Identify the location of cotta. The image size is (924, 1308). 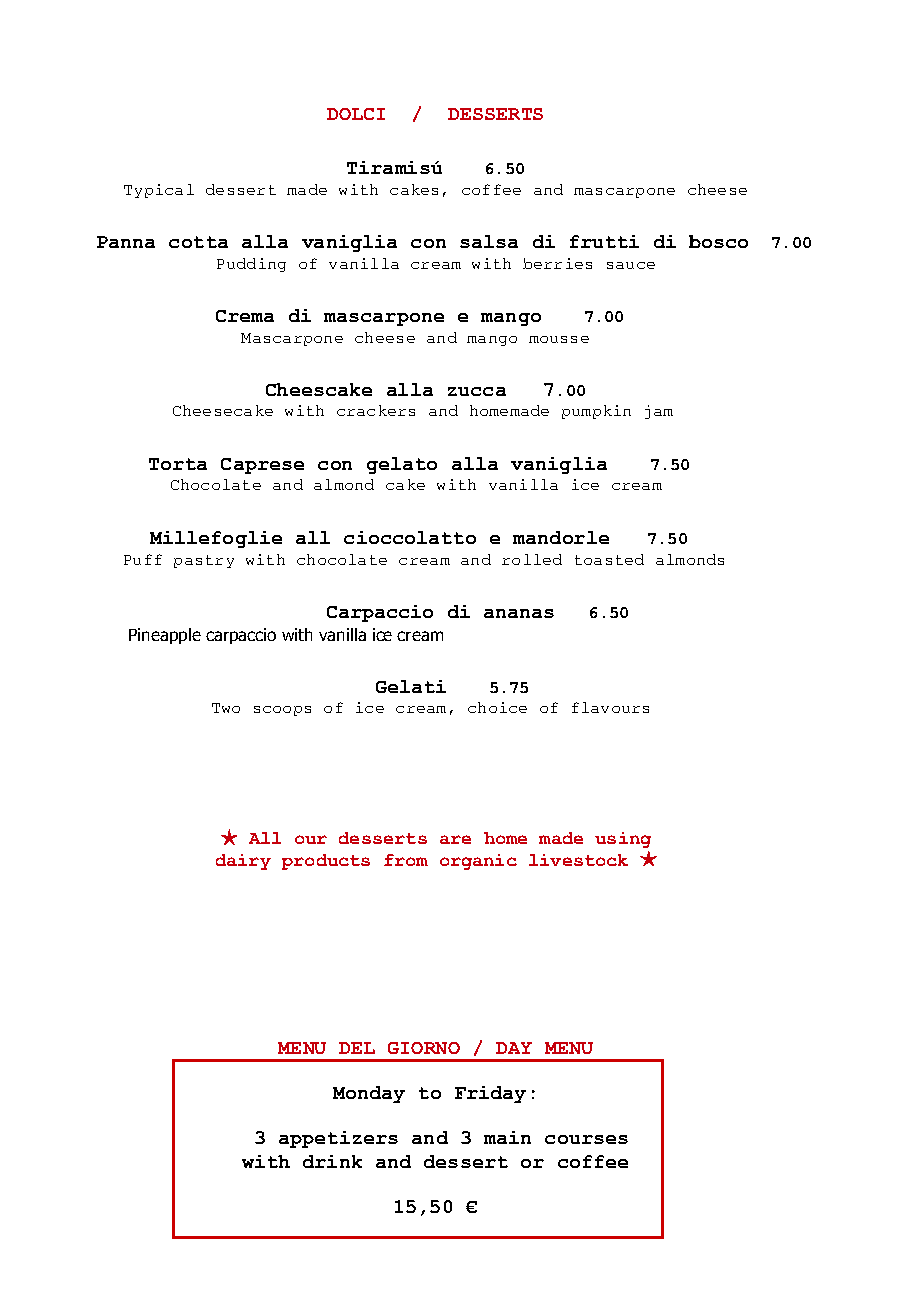
(198, 242).
